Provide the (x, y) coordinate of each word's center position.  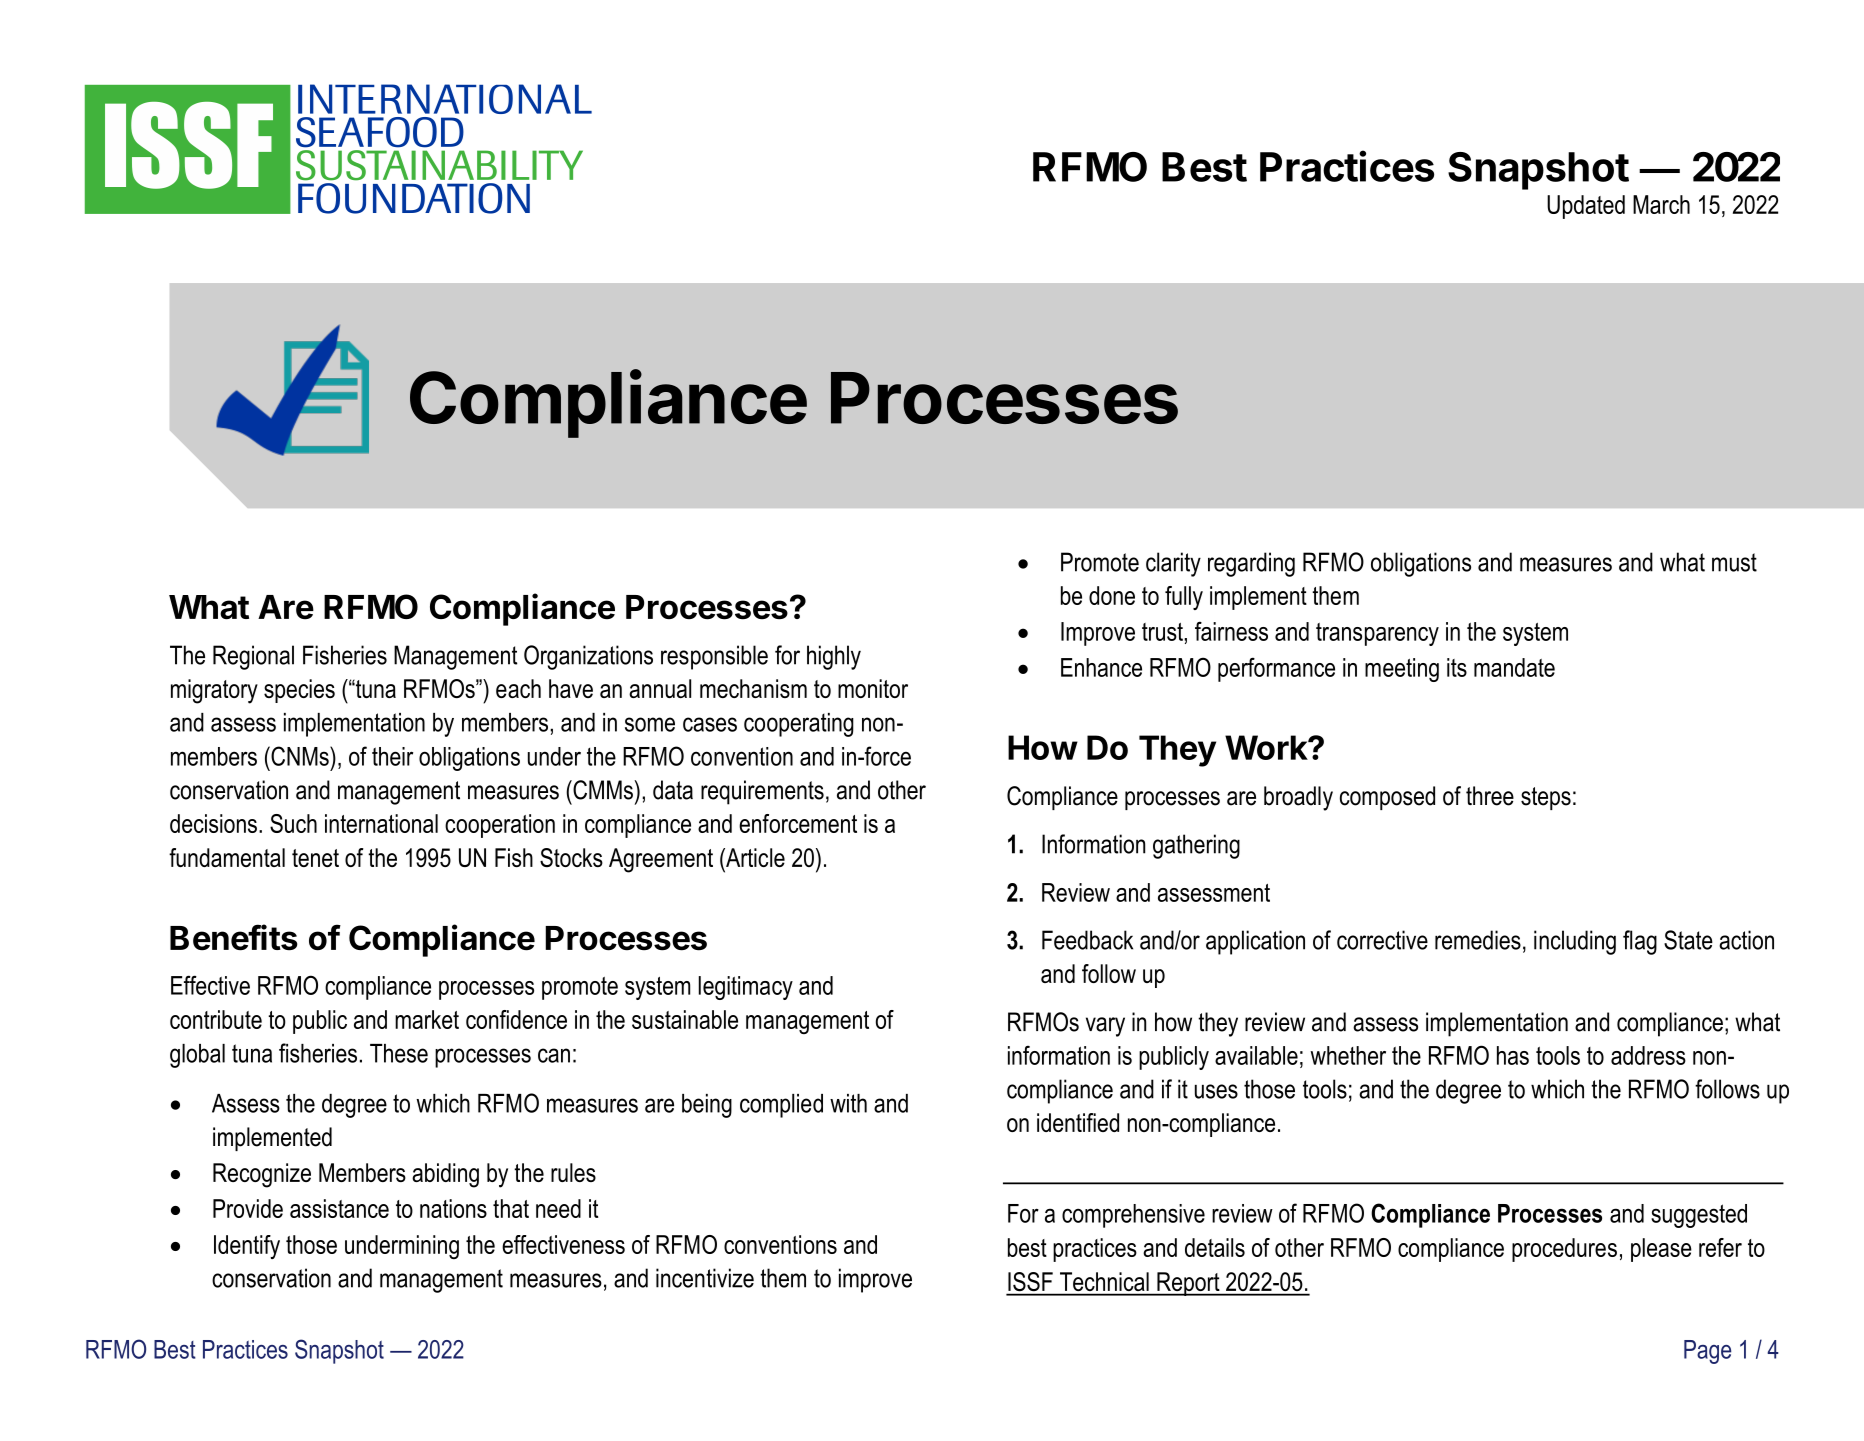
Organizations (588, 657)
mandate (1514, 667)
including (1575, 942)
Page (1707, 1352)
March (1661, 204)
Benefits (234, 937)
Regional (253, 657)
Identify (247, 1247)
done (1112, 595)
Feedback (1087, 940)
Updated (1586, 207)
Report (1188, 1284)
